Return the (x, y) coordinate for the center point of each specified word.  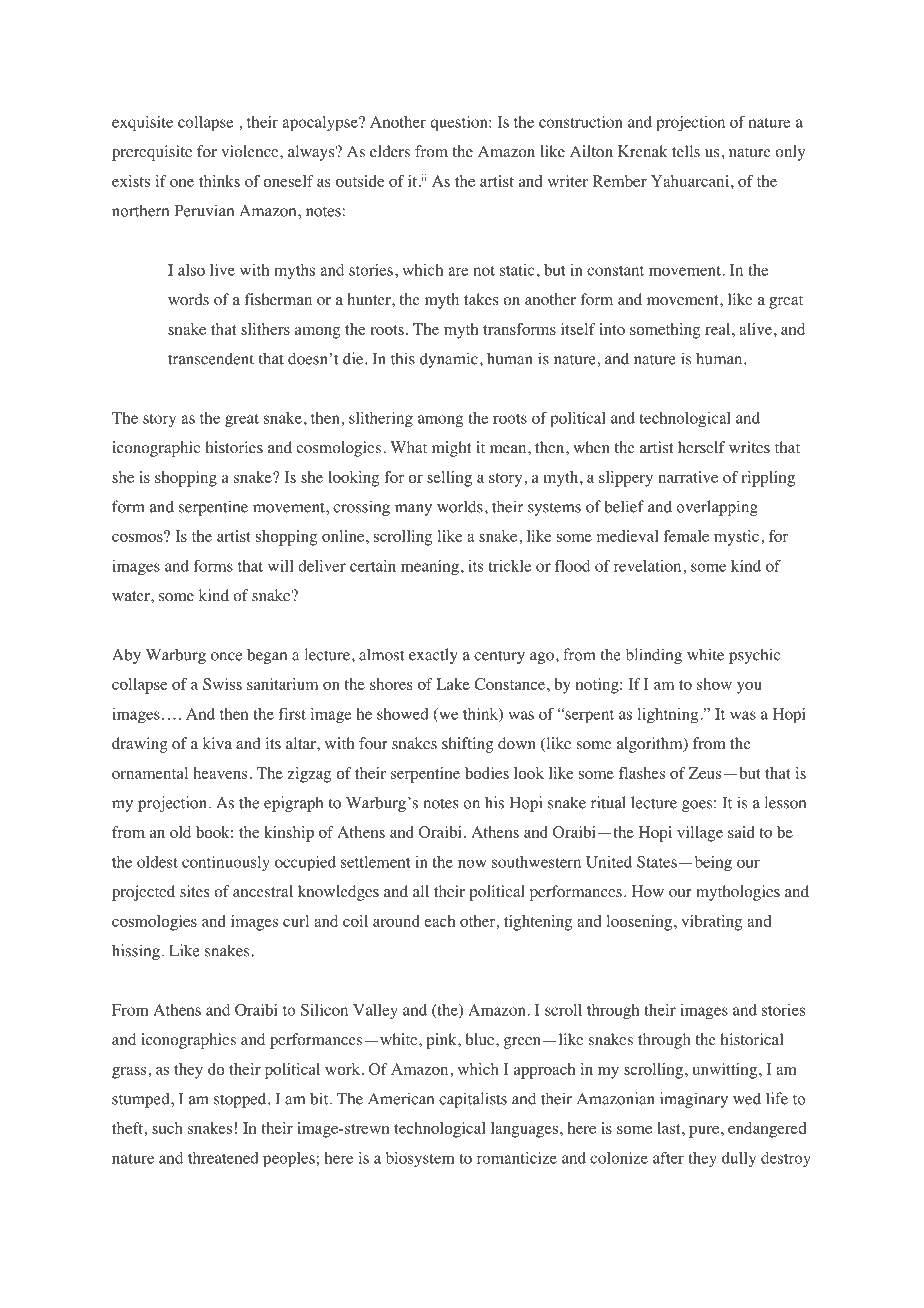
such (167, 1128)
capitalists (473, 1100)
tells (686, 151)
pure (705, 1132)
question (460, 124)
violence (251, 151)
